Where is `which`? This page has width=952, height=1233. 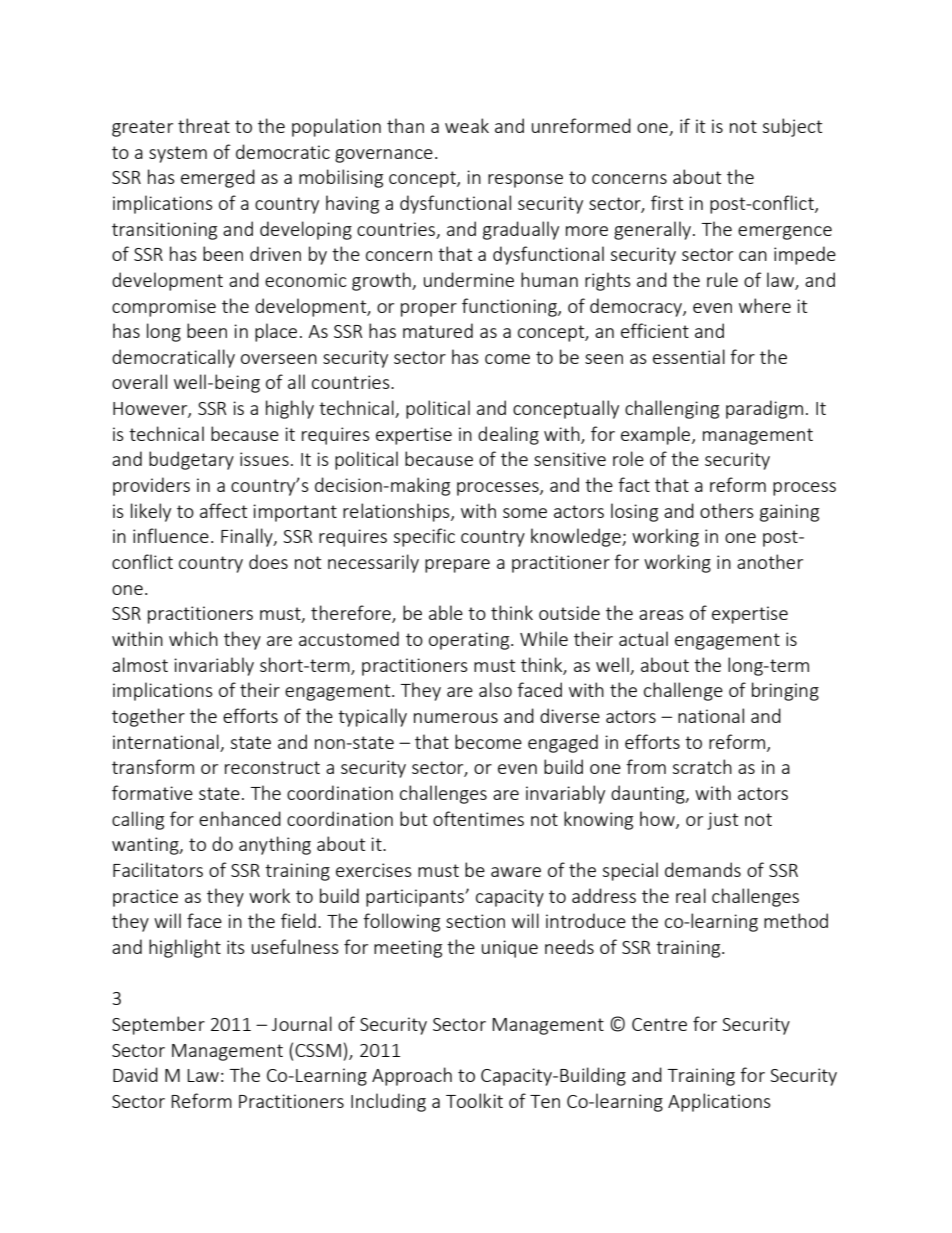 which is located at coordinates (193, 638).
